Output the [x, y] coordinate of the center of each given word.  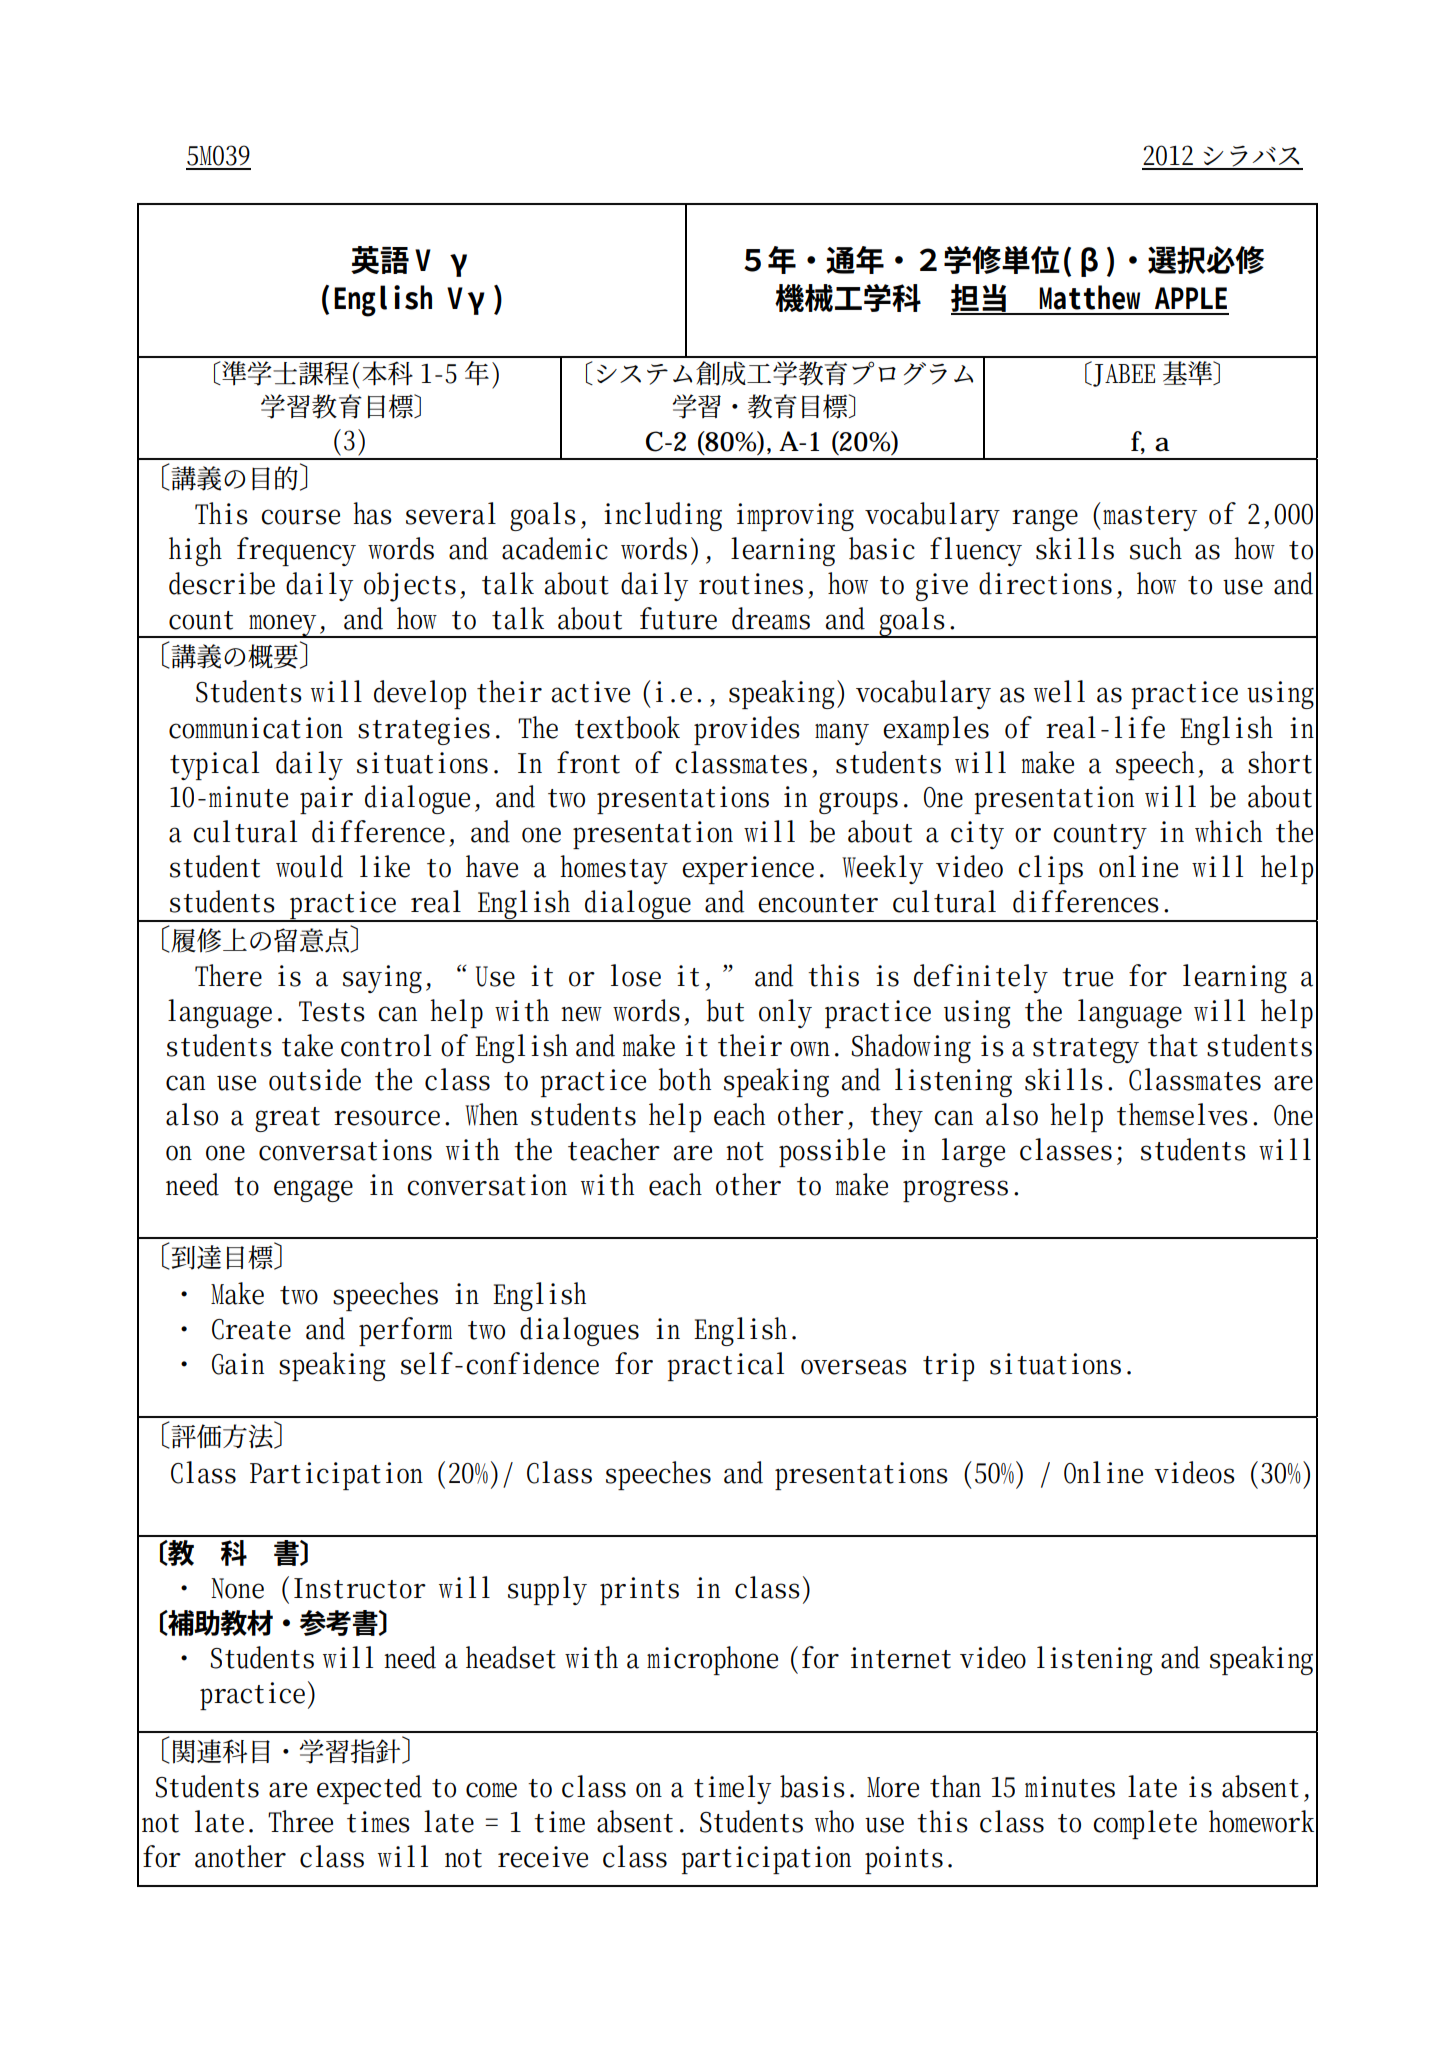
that [1173, 1045]
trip [948, 1367]
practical [725, 1366]
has [372, 513]
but [725, 1010]
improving [795, 517]
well [1059, 691]
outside [315, 1079]
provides [747, 730]
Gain [238, 1364]
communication [256, 728]
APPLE [1191, 298]
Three [300, 1821]
